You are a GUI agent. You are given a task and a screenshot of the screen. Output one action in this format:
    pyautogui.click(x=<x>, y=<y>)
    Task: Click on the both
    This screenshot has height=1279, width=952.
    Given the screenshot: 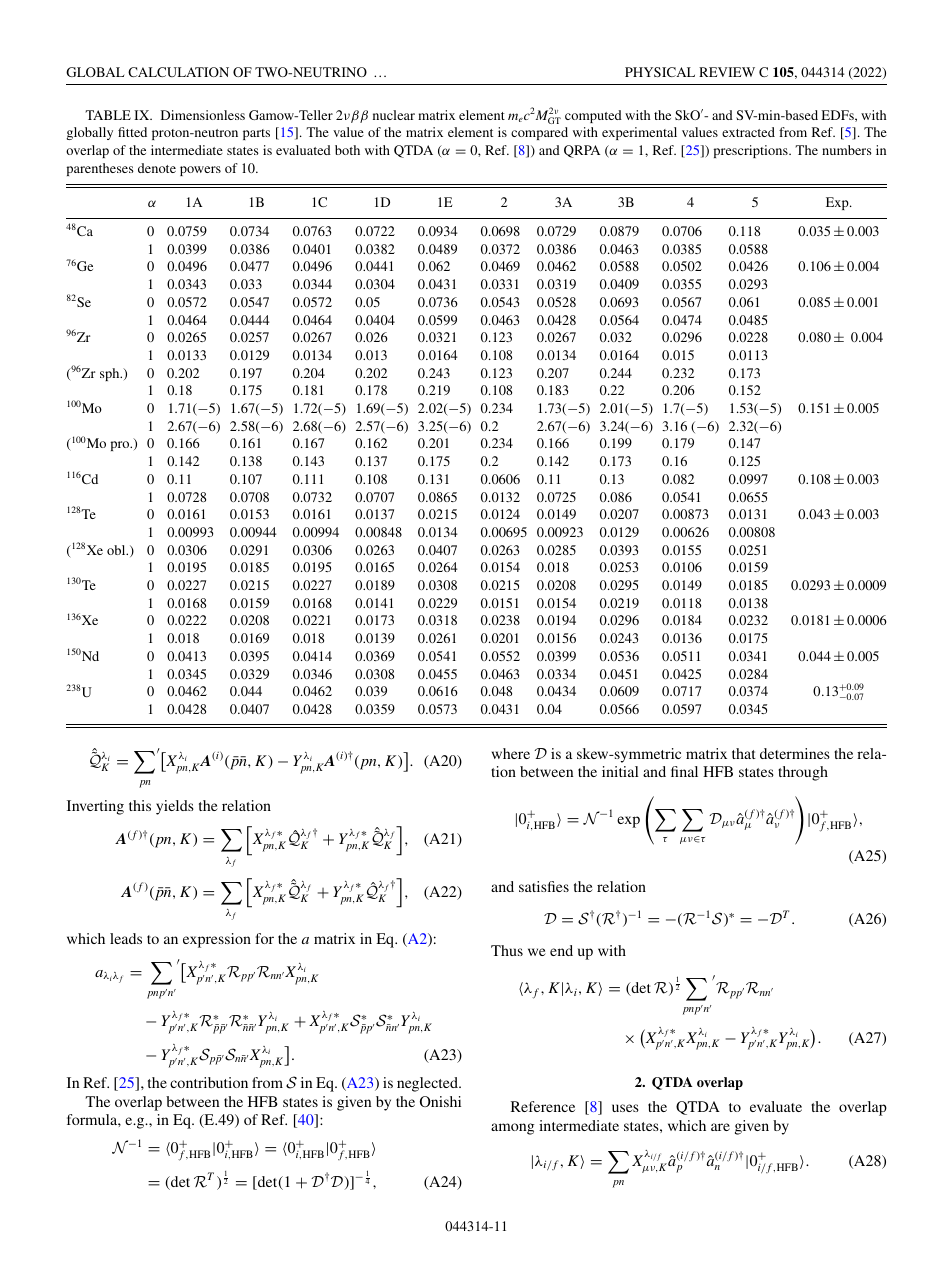 What is the action you would take?
    pyautogui.click(x=347, y=150)
